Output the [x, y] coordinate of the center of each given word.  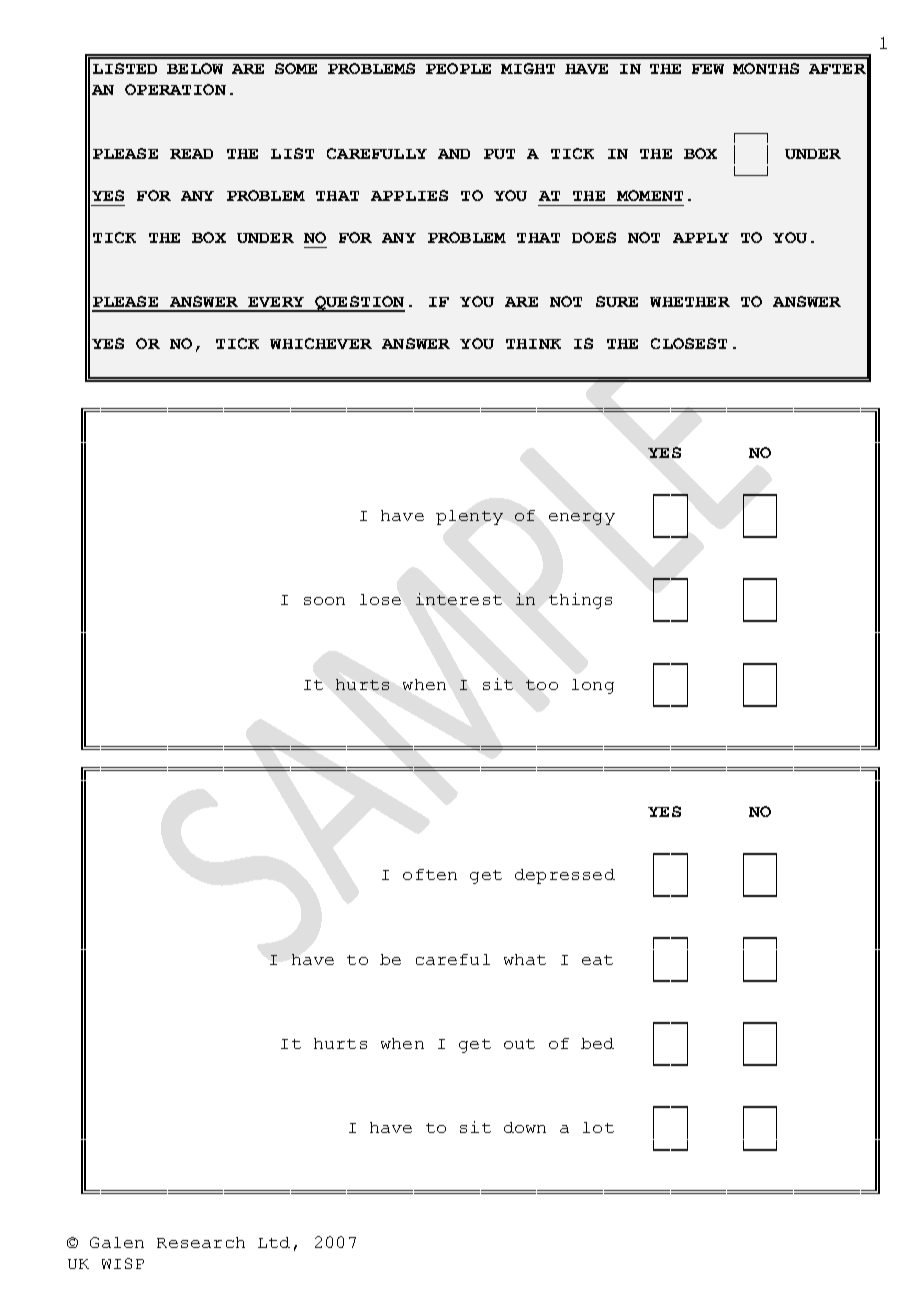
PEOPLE [458, 68]
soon [324, 601]
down [525, 1127]
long [593, 686]
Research [201, 1242]
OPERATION [175, 89]
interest [459, 599]
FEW [708, 69]
